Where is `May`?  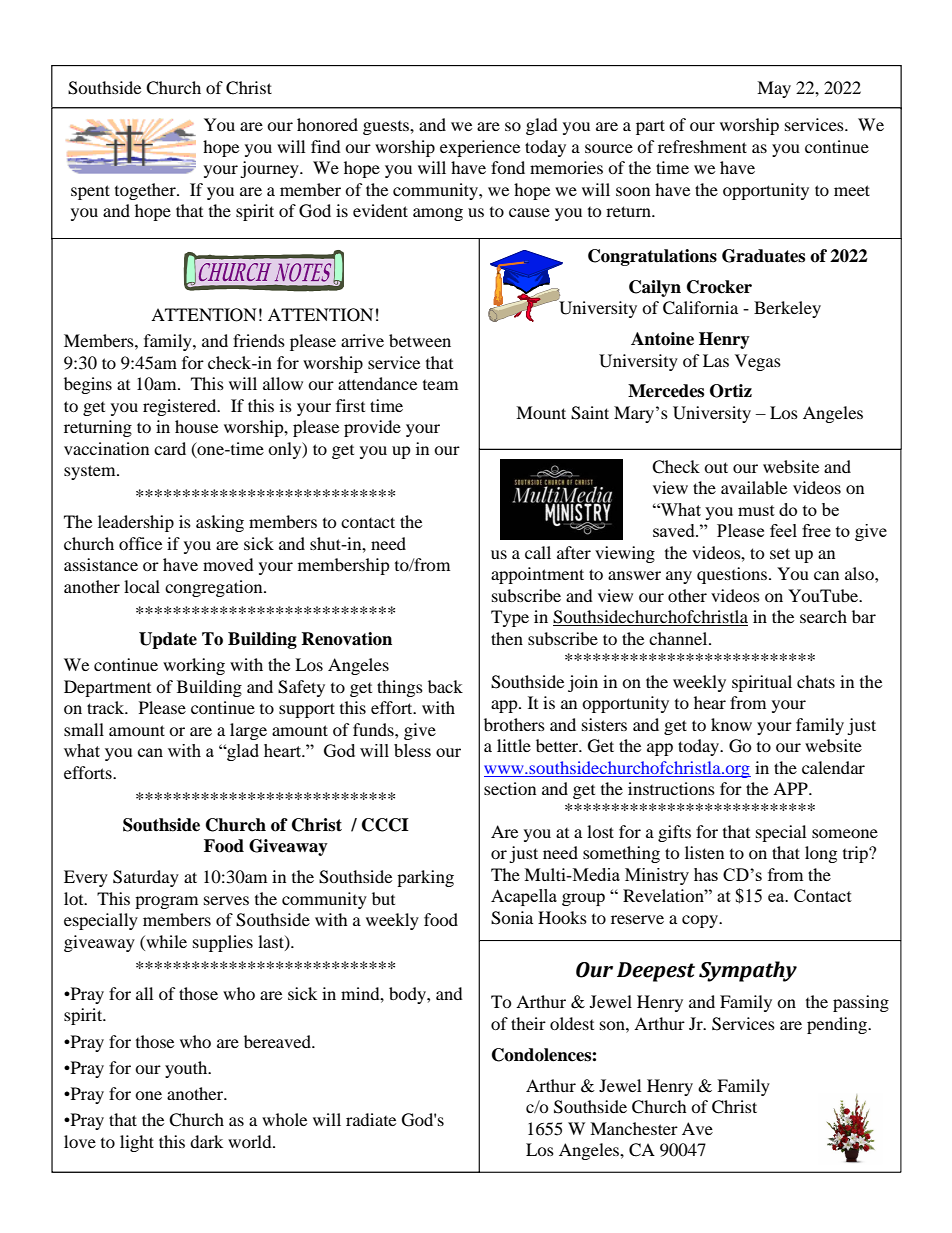 May is located at coordinates (774, 89).
